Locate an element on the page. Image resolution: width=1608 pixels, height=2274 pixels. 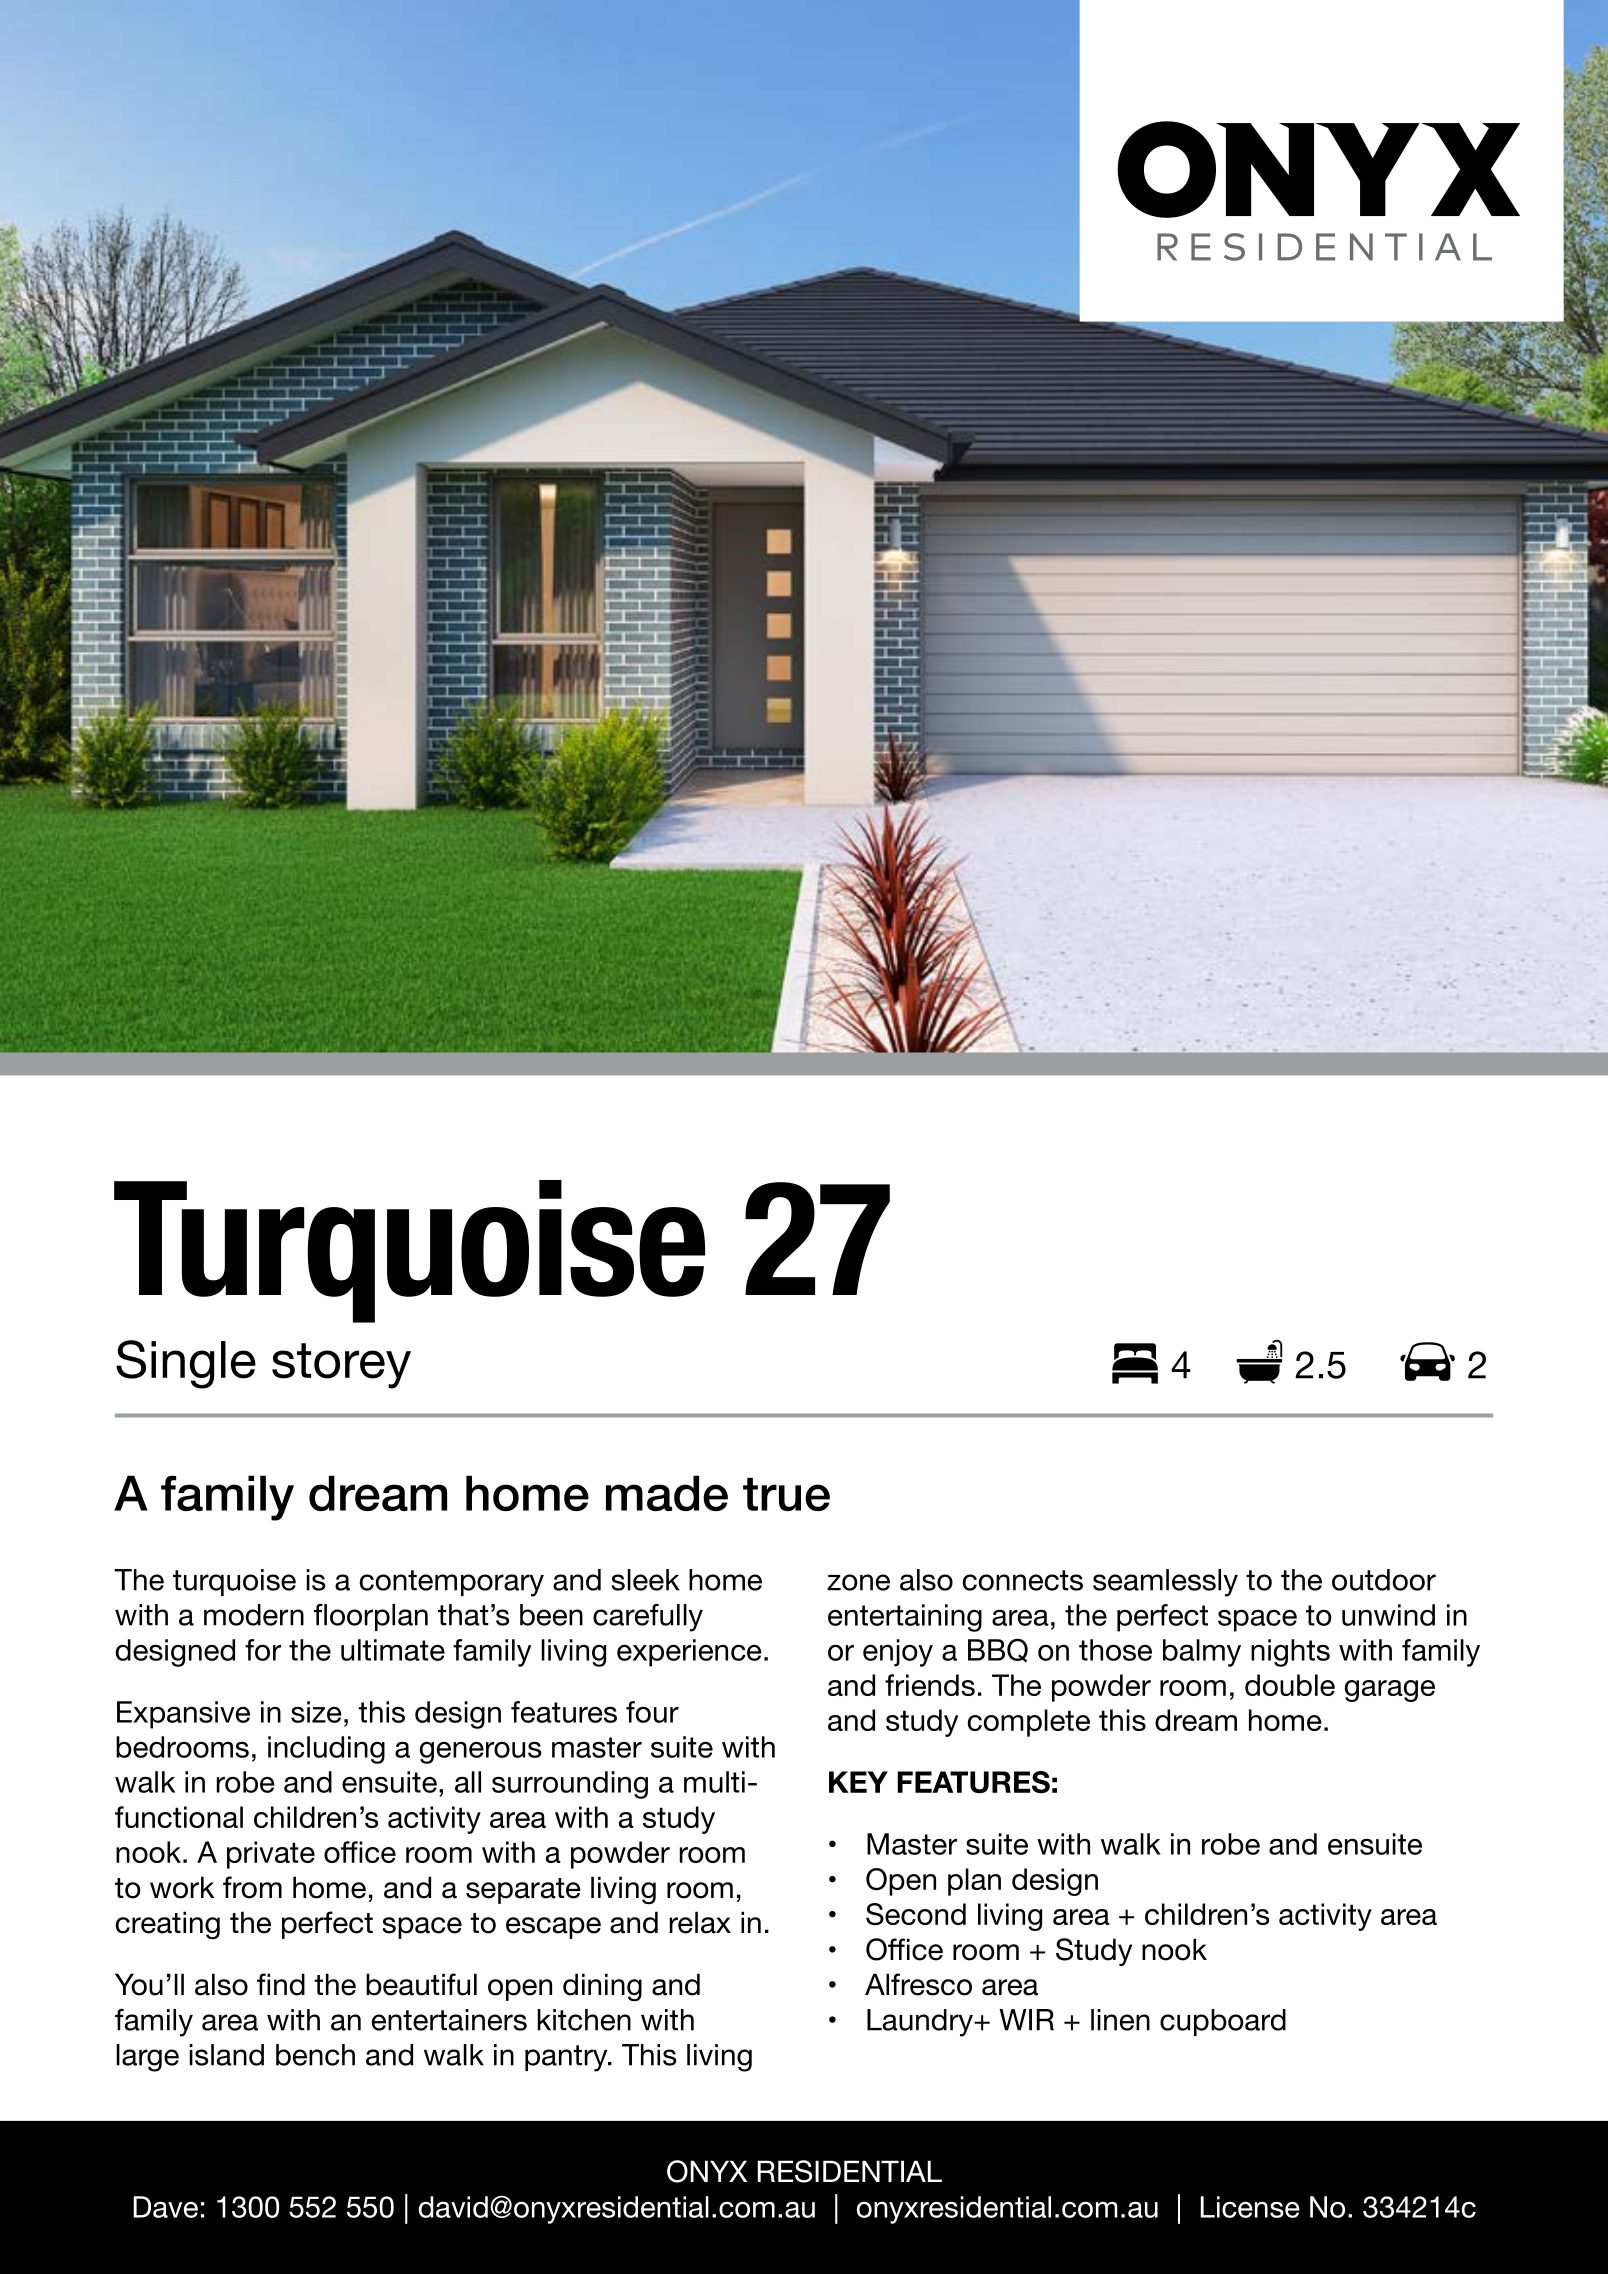
storey is located at coordinates (341, 1366).
